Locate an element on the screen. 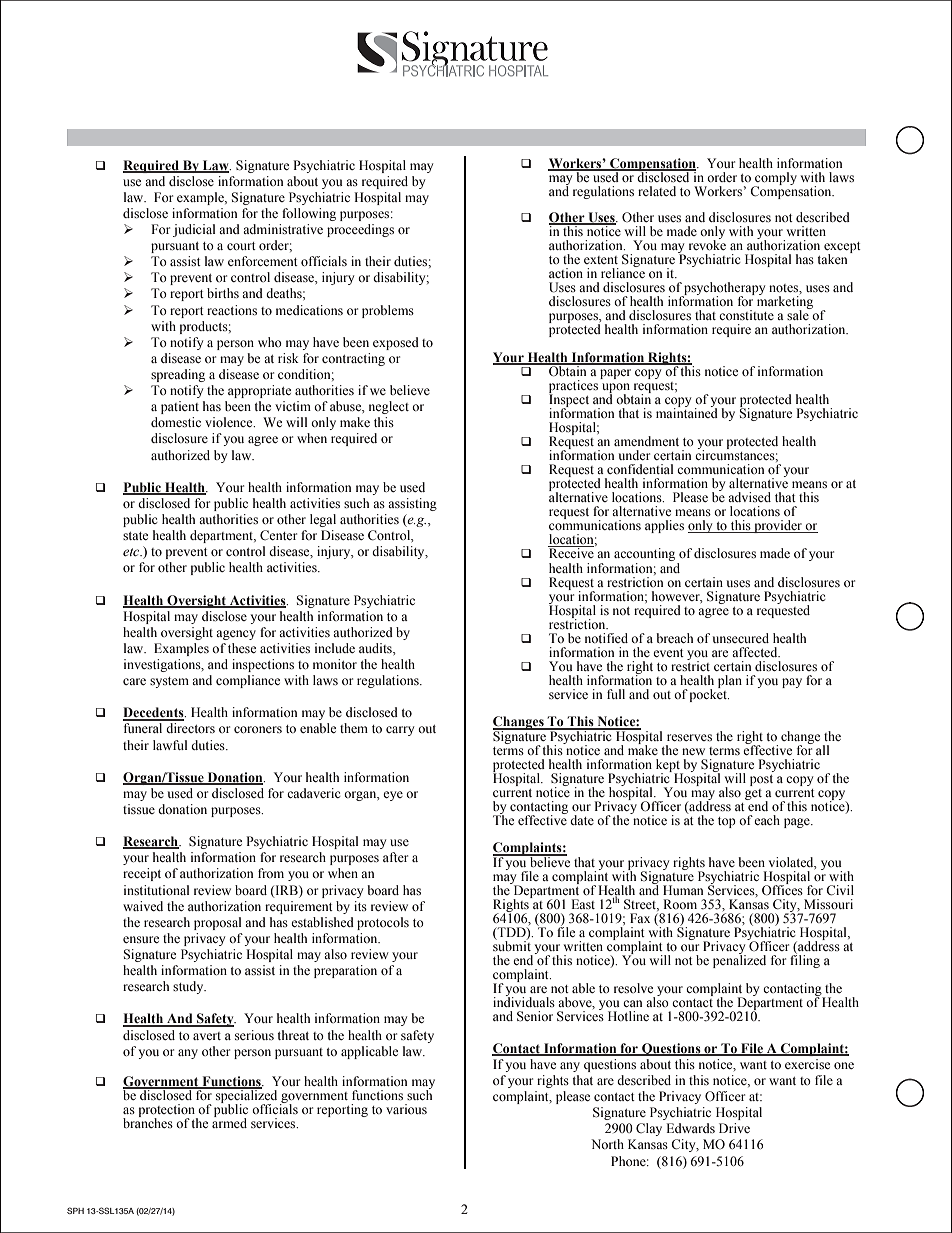  plan is located at coordinates (730, 681).
